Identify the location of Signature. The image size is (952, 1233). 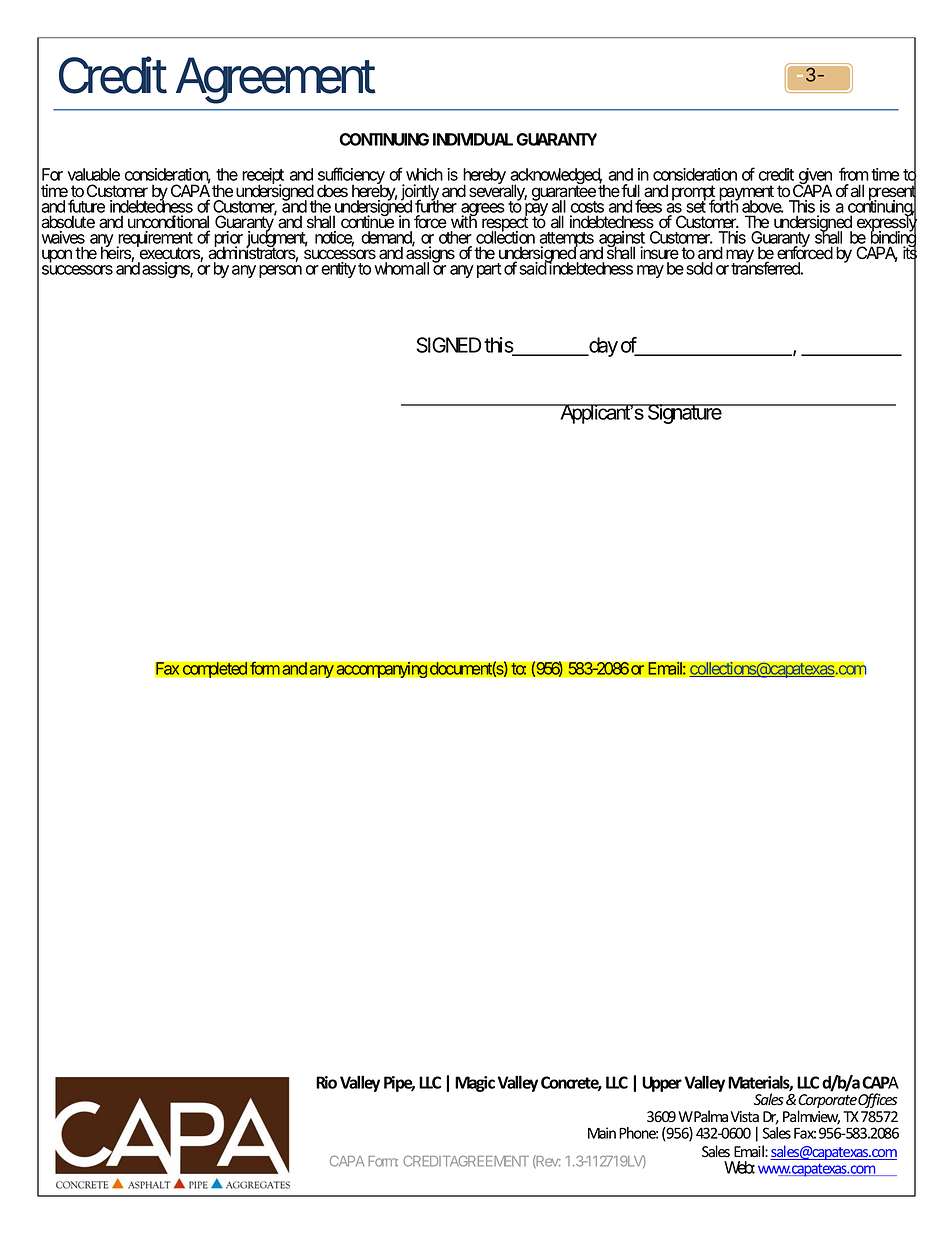
(685, 414).
